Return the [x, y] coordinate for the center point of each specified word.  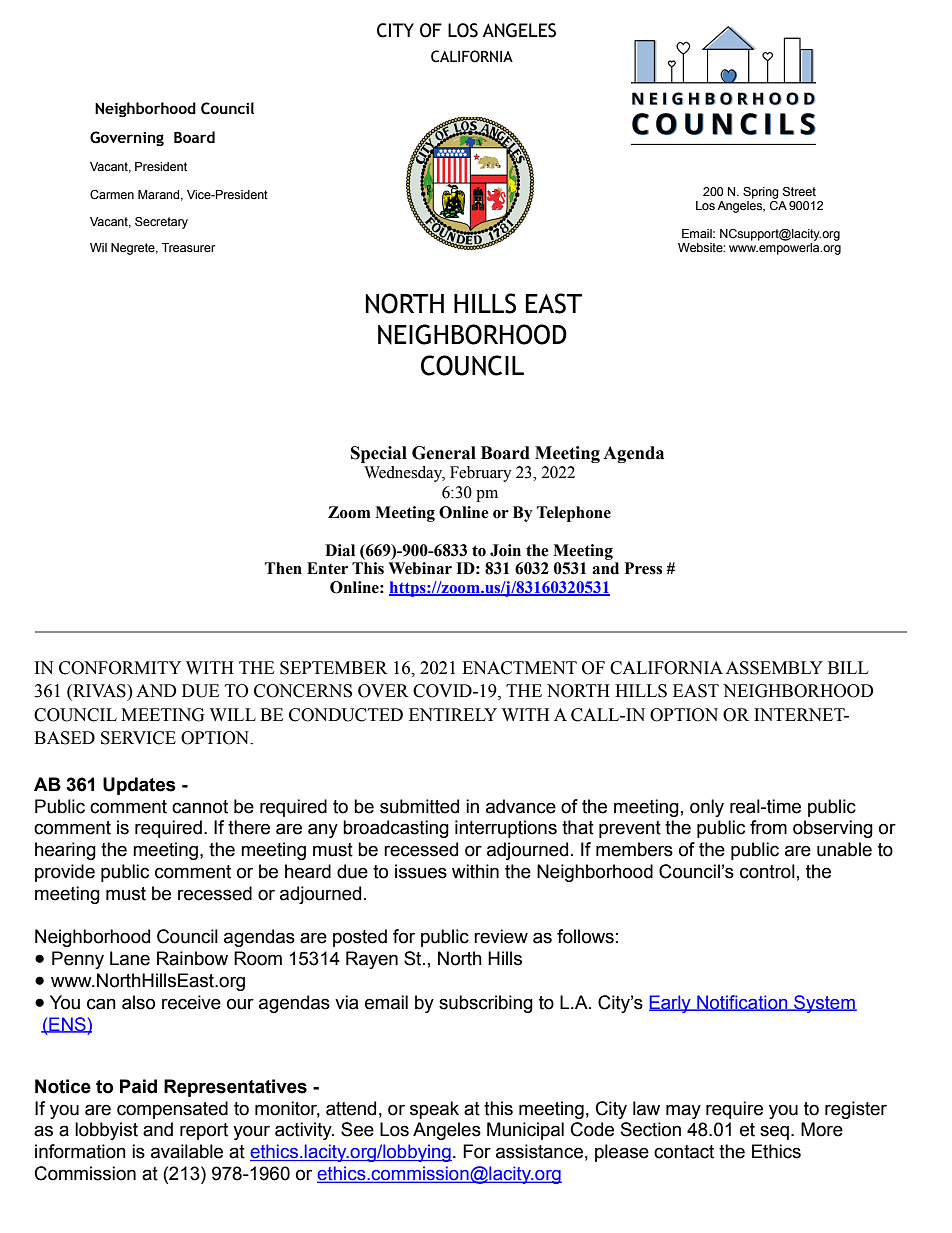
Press [643, 568]
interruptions [506, 829]
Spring [761, 193]
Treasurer [189, 247]
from [768, 827]
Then [283, 568]
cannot [200, 807]
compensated [172, 1110]
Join [505, 550]
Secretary [161, 223]
